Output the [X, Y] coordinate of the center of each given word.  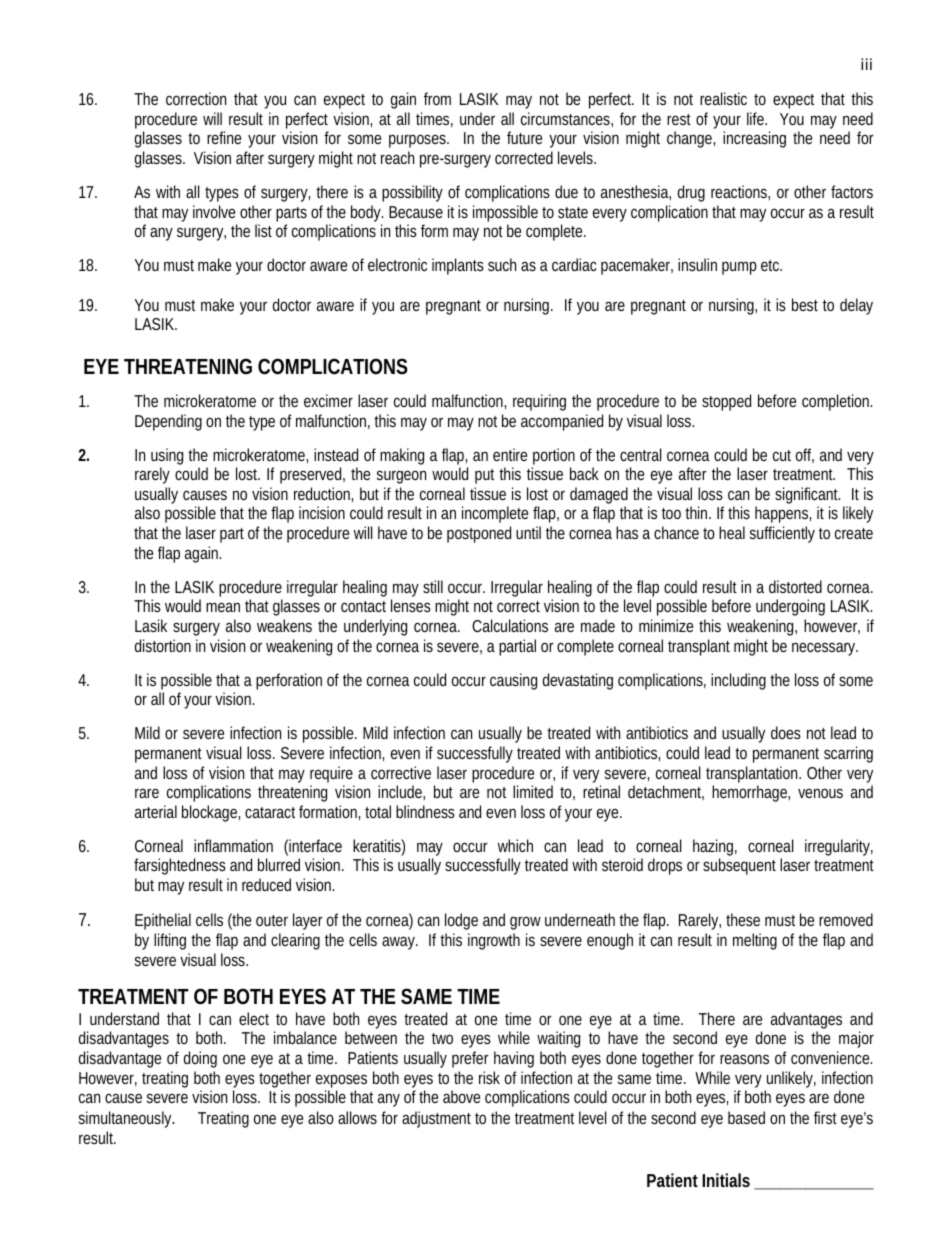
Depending [168, 422]
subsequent [739, 866]
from [437, 98]
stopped [726, 402]
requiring [539, 402]
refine [224, 137]
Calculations [510, 625]
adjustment [436, 1119]
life [757, 118]
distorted [795, 586]
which [515, 845]
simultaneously [126, 1119]
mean [223, 607]
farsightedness [180, 866]
